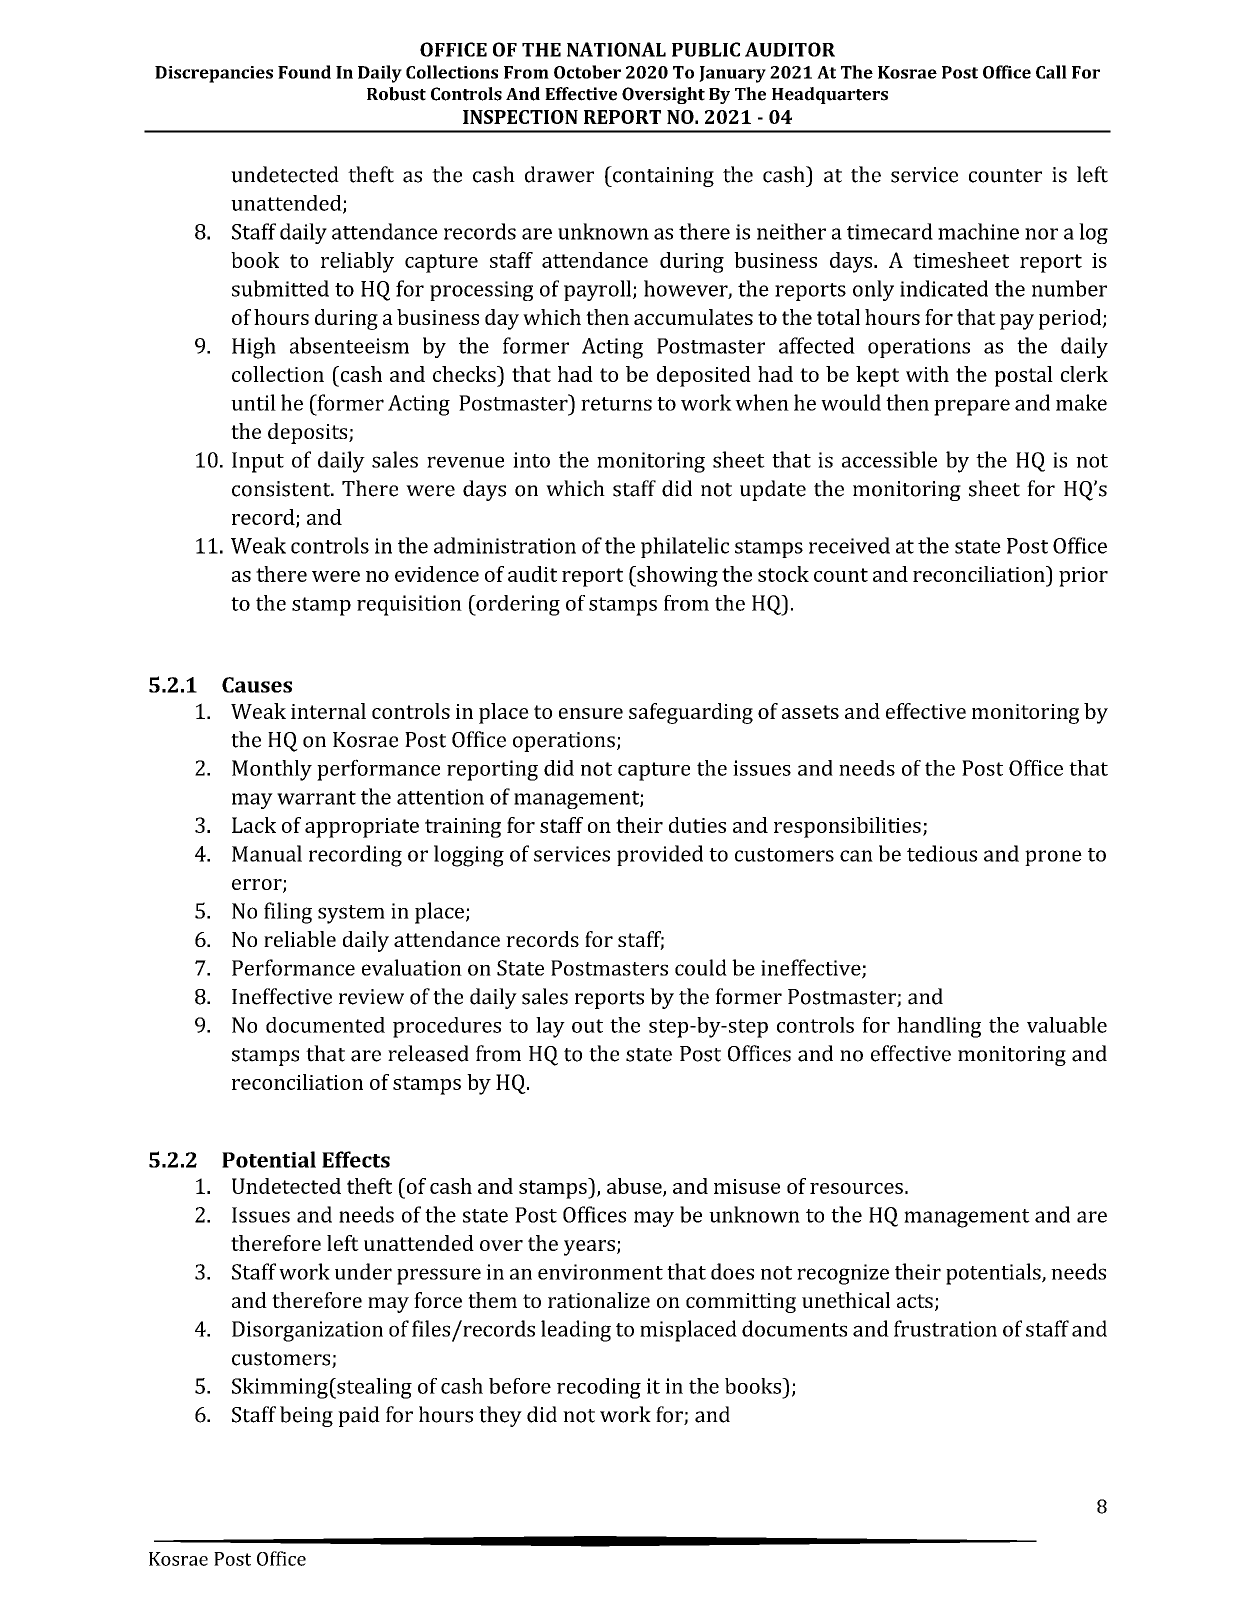 The width and height of the screenshot is (1255, 1624). Describe the element at coordinates (306, 1416) in the screenshot. I see `being` at that location.
